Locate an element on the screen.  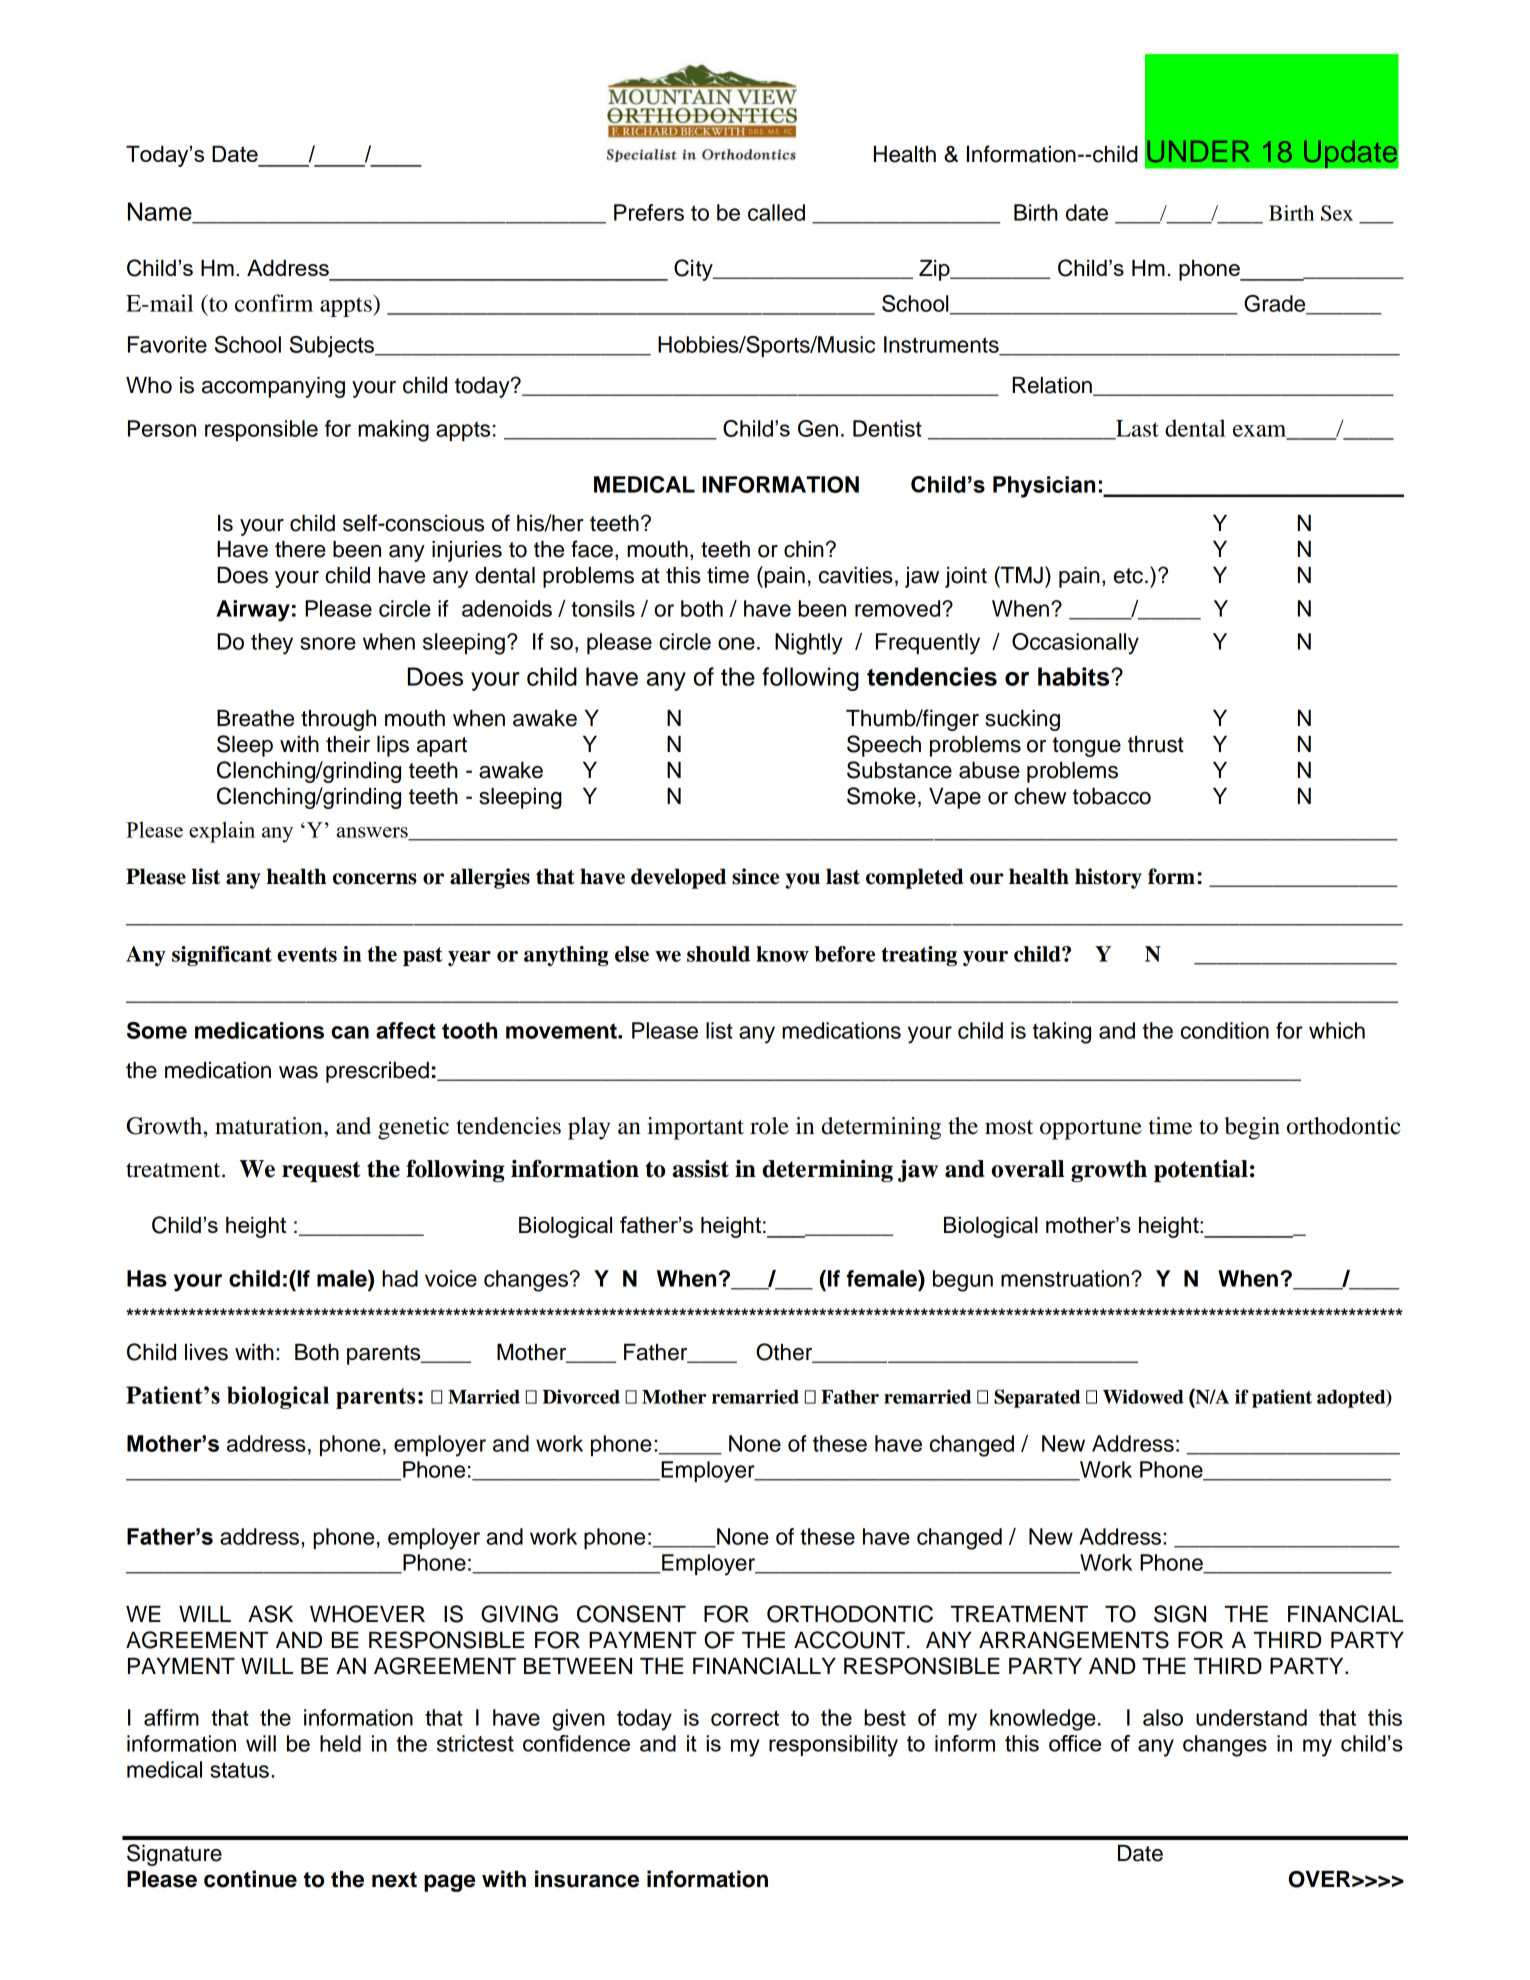
continue is located at coordinates (250, 1879).
